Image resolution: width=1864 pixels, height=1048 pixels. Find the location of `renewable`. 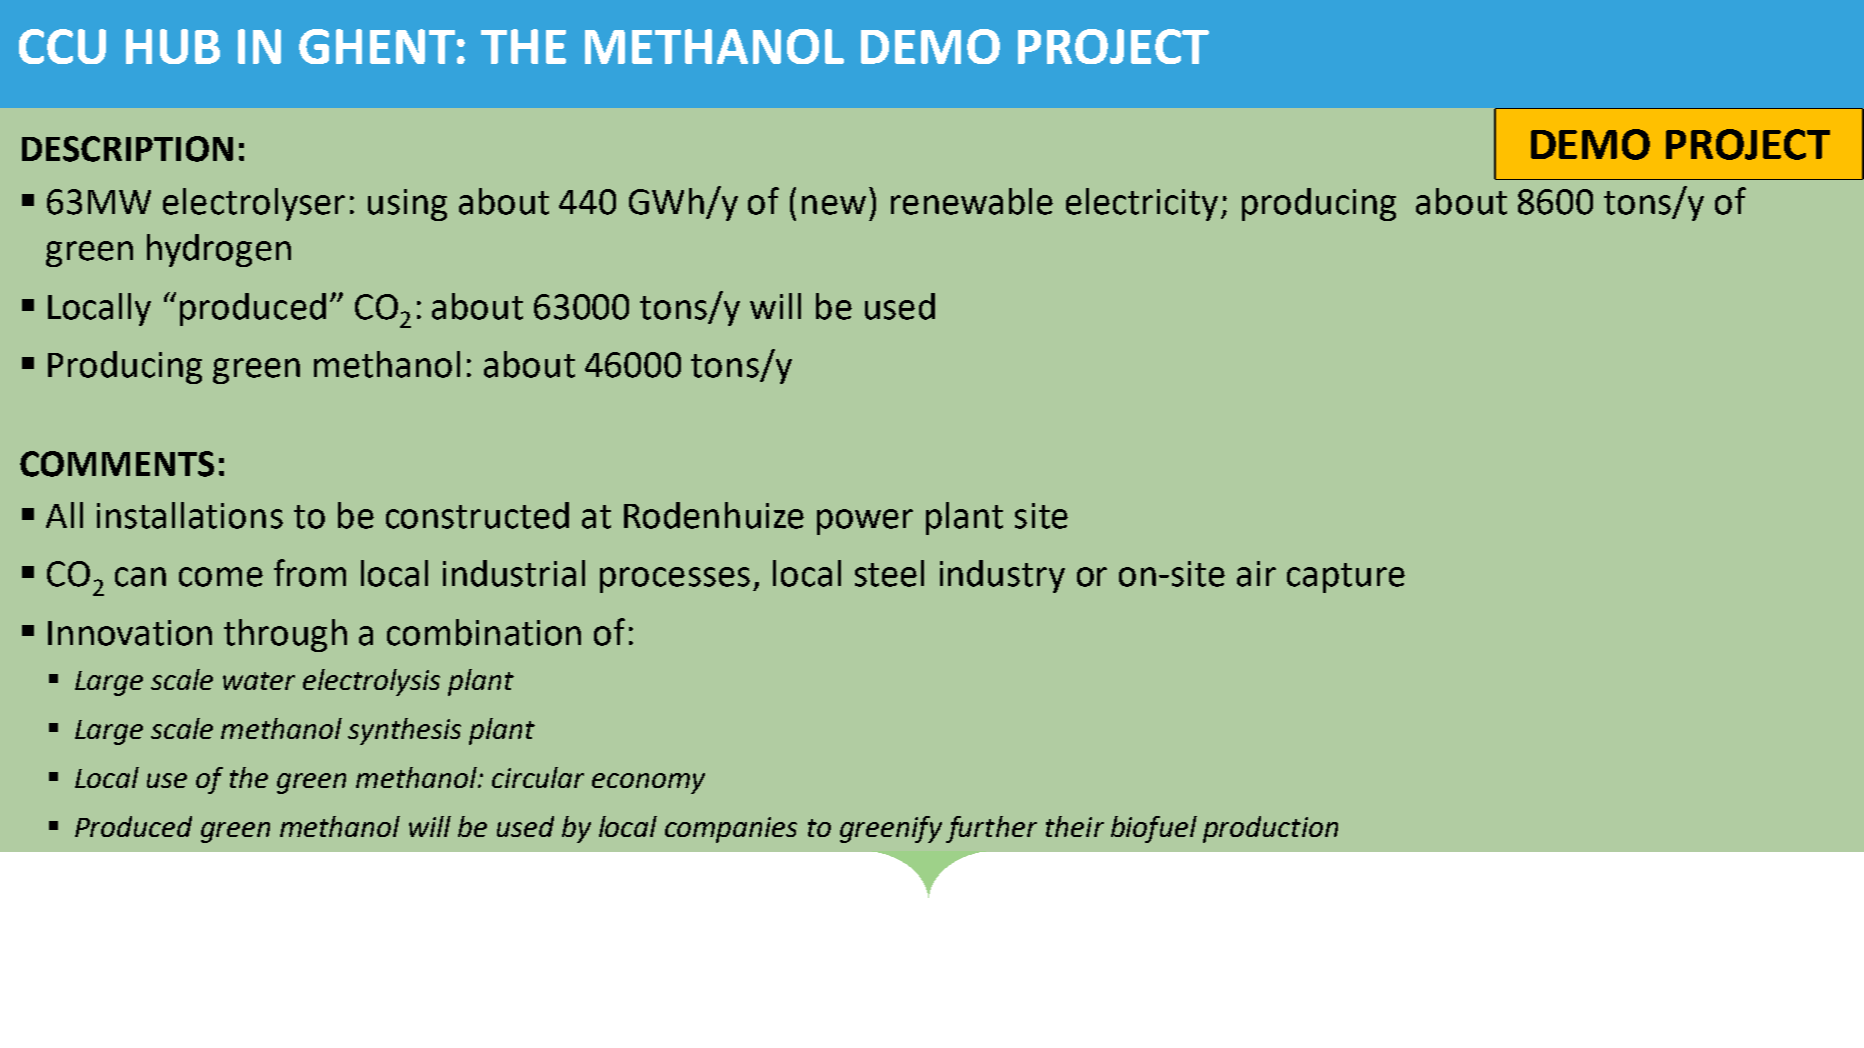

renewable is located at coordinates (972, 201).
